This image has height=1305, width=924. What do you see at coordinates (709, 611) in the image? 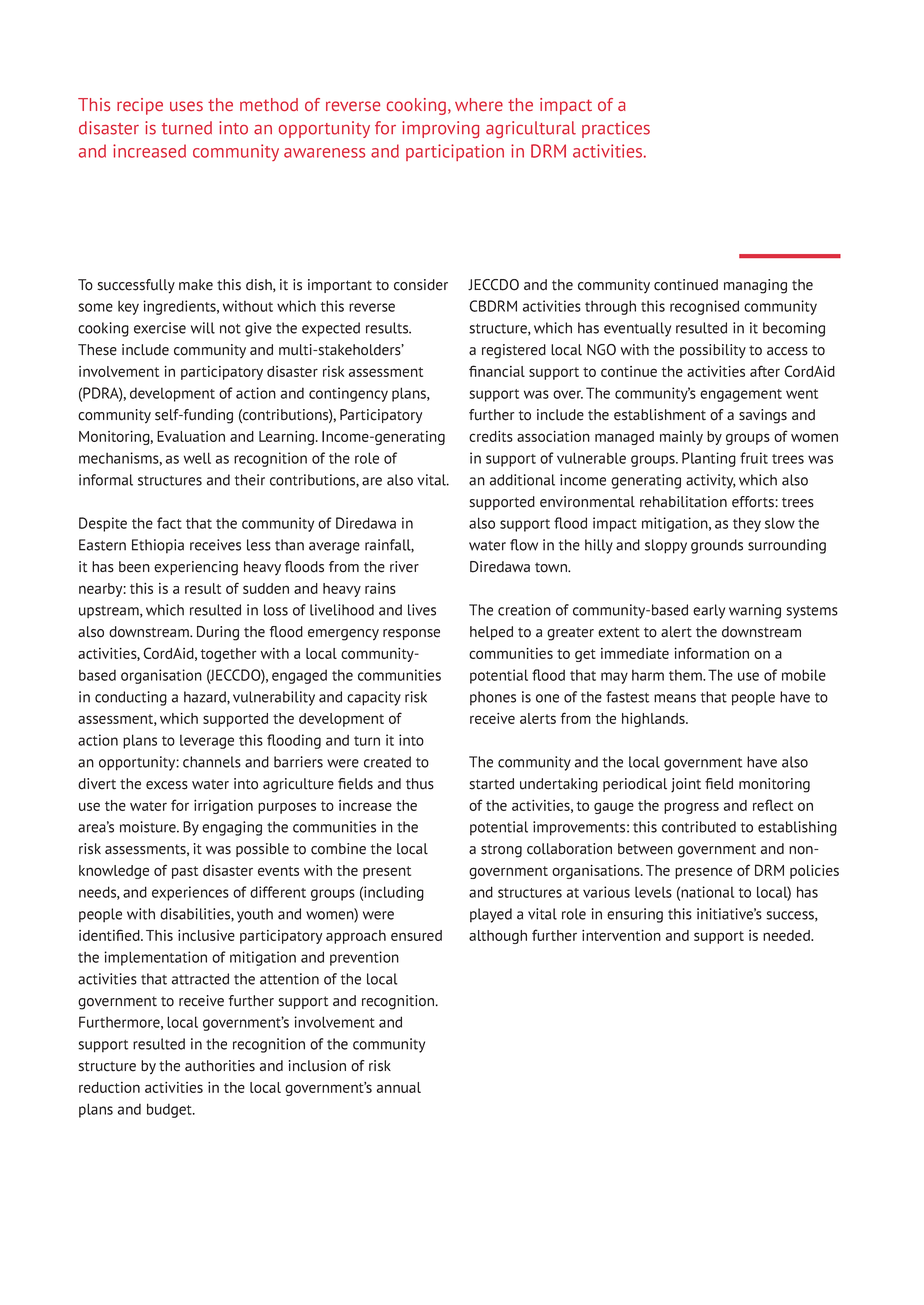
I see `early` at bounding box center [709, 611].
